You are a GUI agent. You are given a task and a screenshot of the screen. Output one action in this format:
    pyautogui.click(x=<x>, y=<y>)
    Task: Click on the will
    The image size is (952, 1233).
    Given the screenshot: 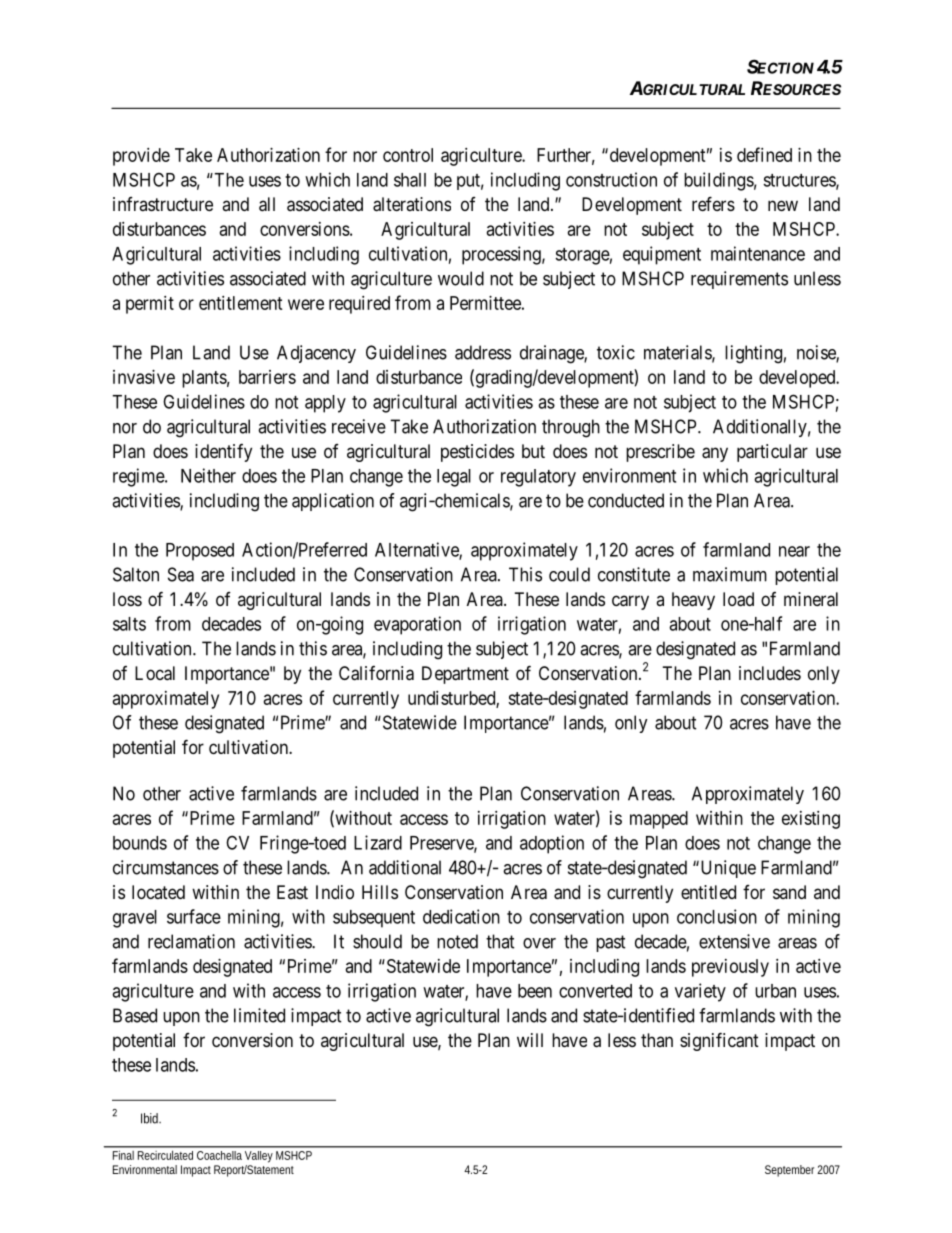 What is the action you would take?
    pyautogui.click(x=530, y=1040)
